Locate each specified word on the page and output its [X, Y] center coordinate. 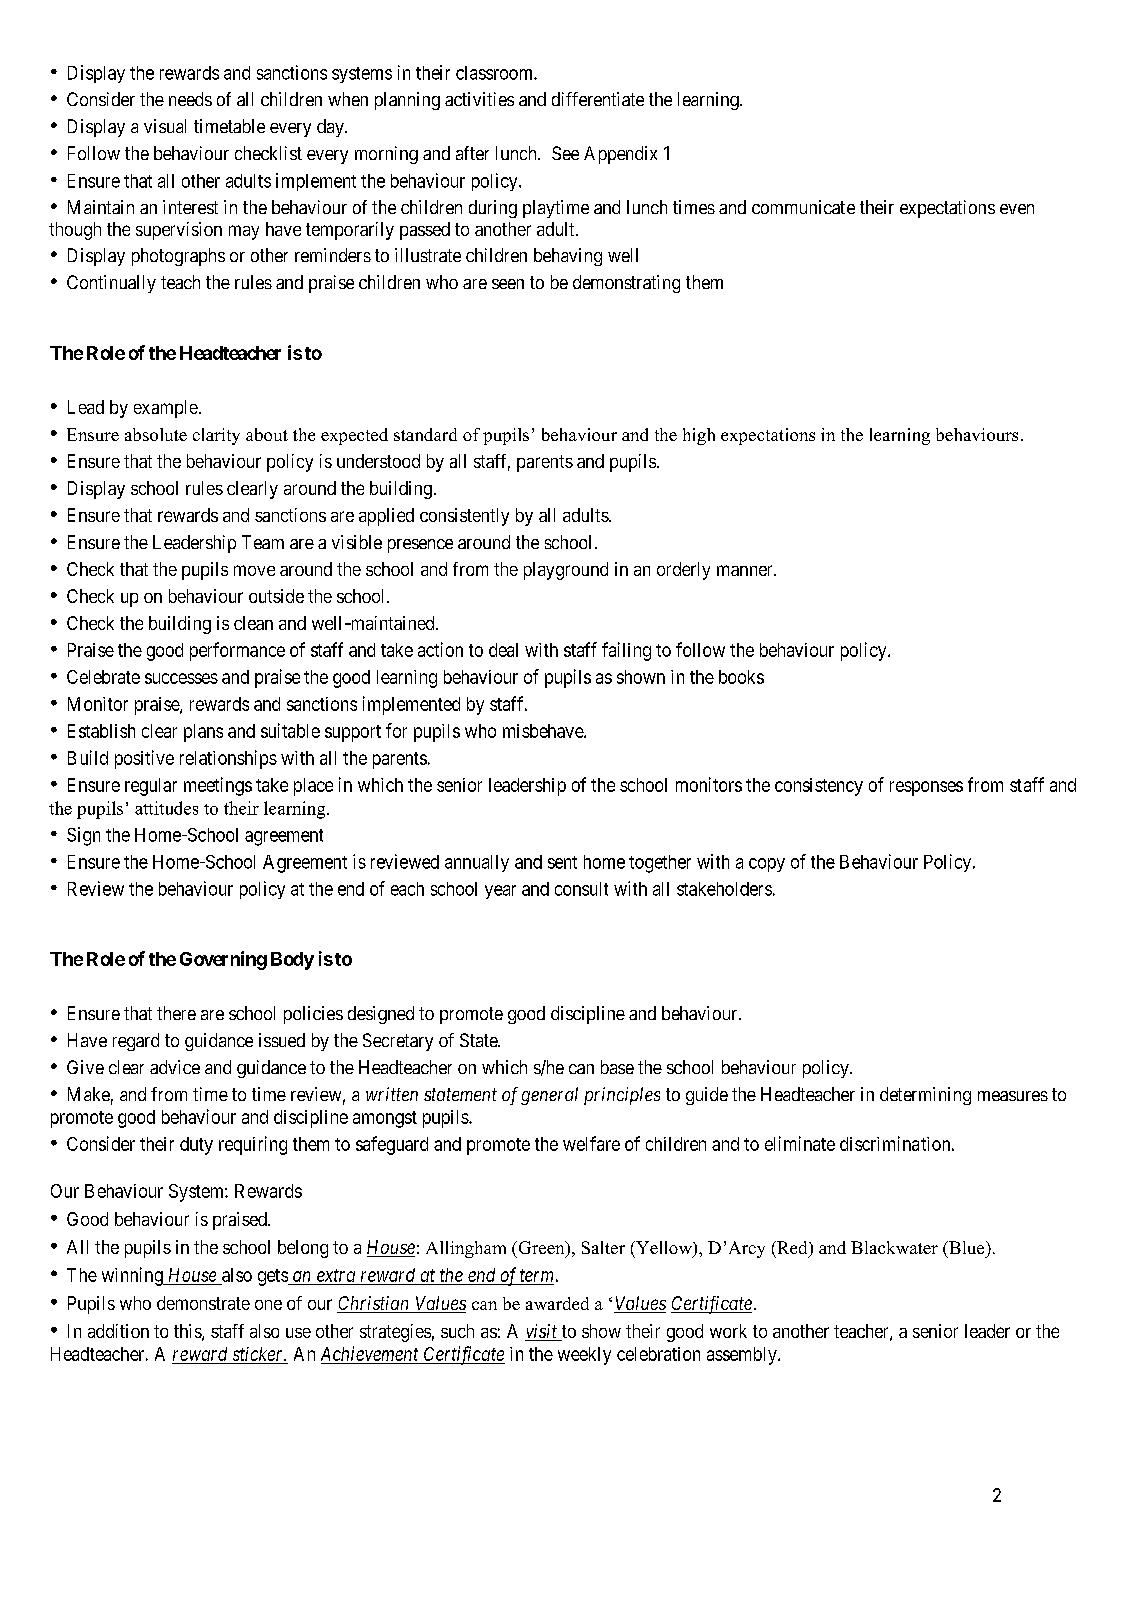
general [549, 1096]
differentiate [598, 99]
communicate [803, 207]
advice [175, 1067]
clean [253, 623]
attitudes [166, 808]
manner [746, 570]
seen [508, 284]
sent [562, 862]
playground [566, 571]
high [699, 436]
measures [1013, 1096]
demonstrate [203, 1303]
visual [165, 126]
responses [926, 788]
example [166, 409]
